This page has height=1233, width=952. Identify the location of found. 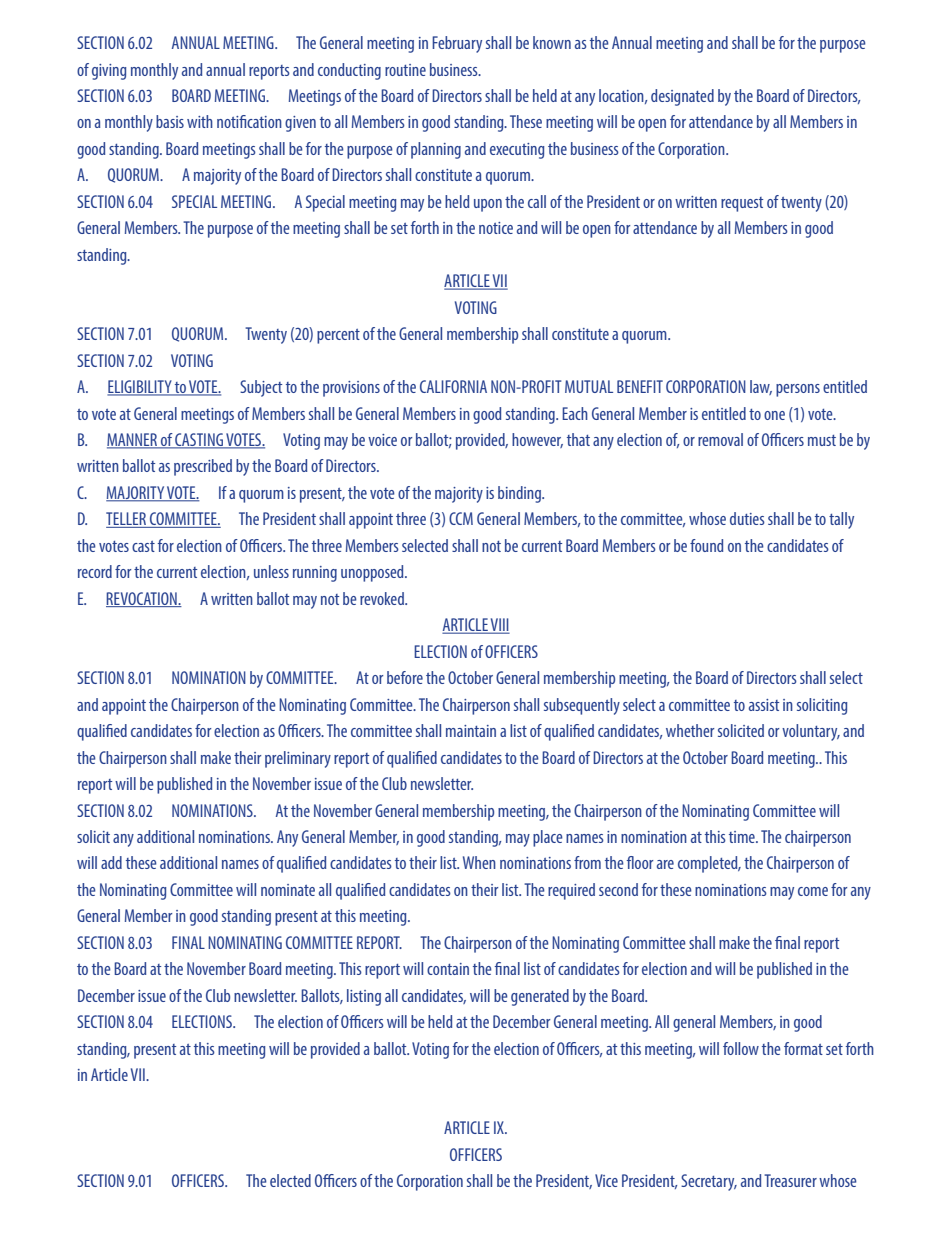
(706, 545).
